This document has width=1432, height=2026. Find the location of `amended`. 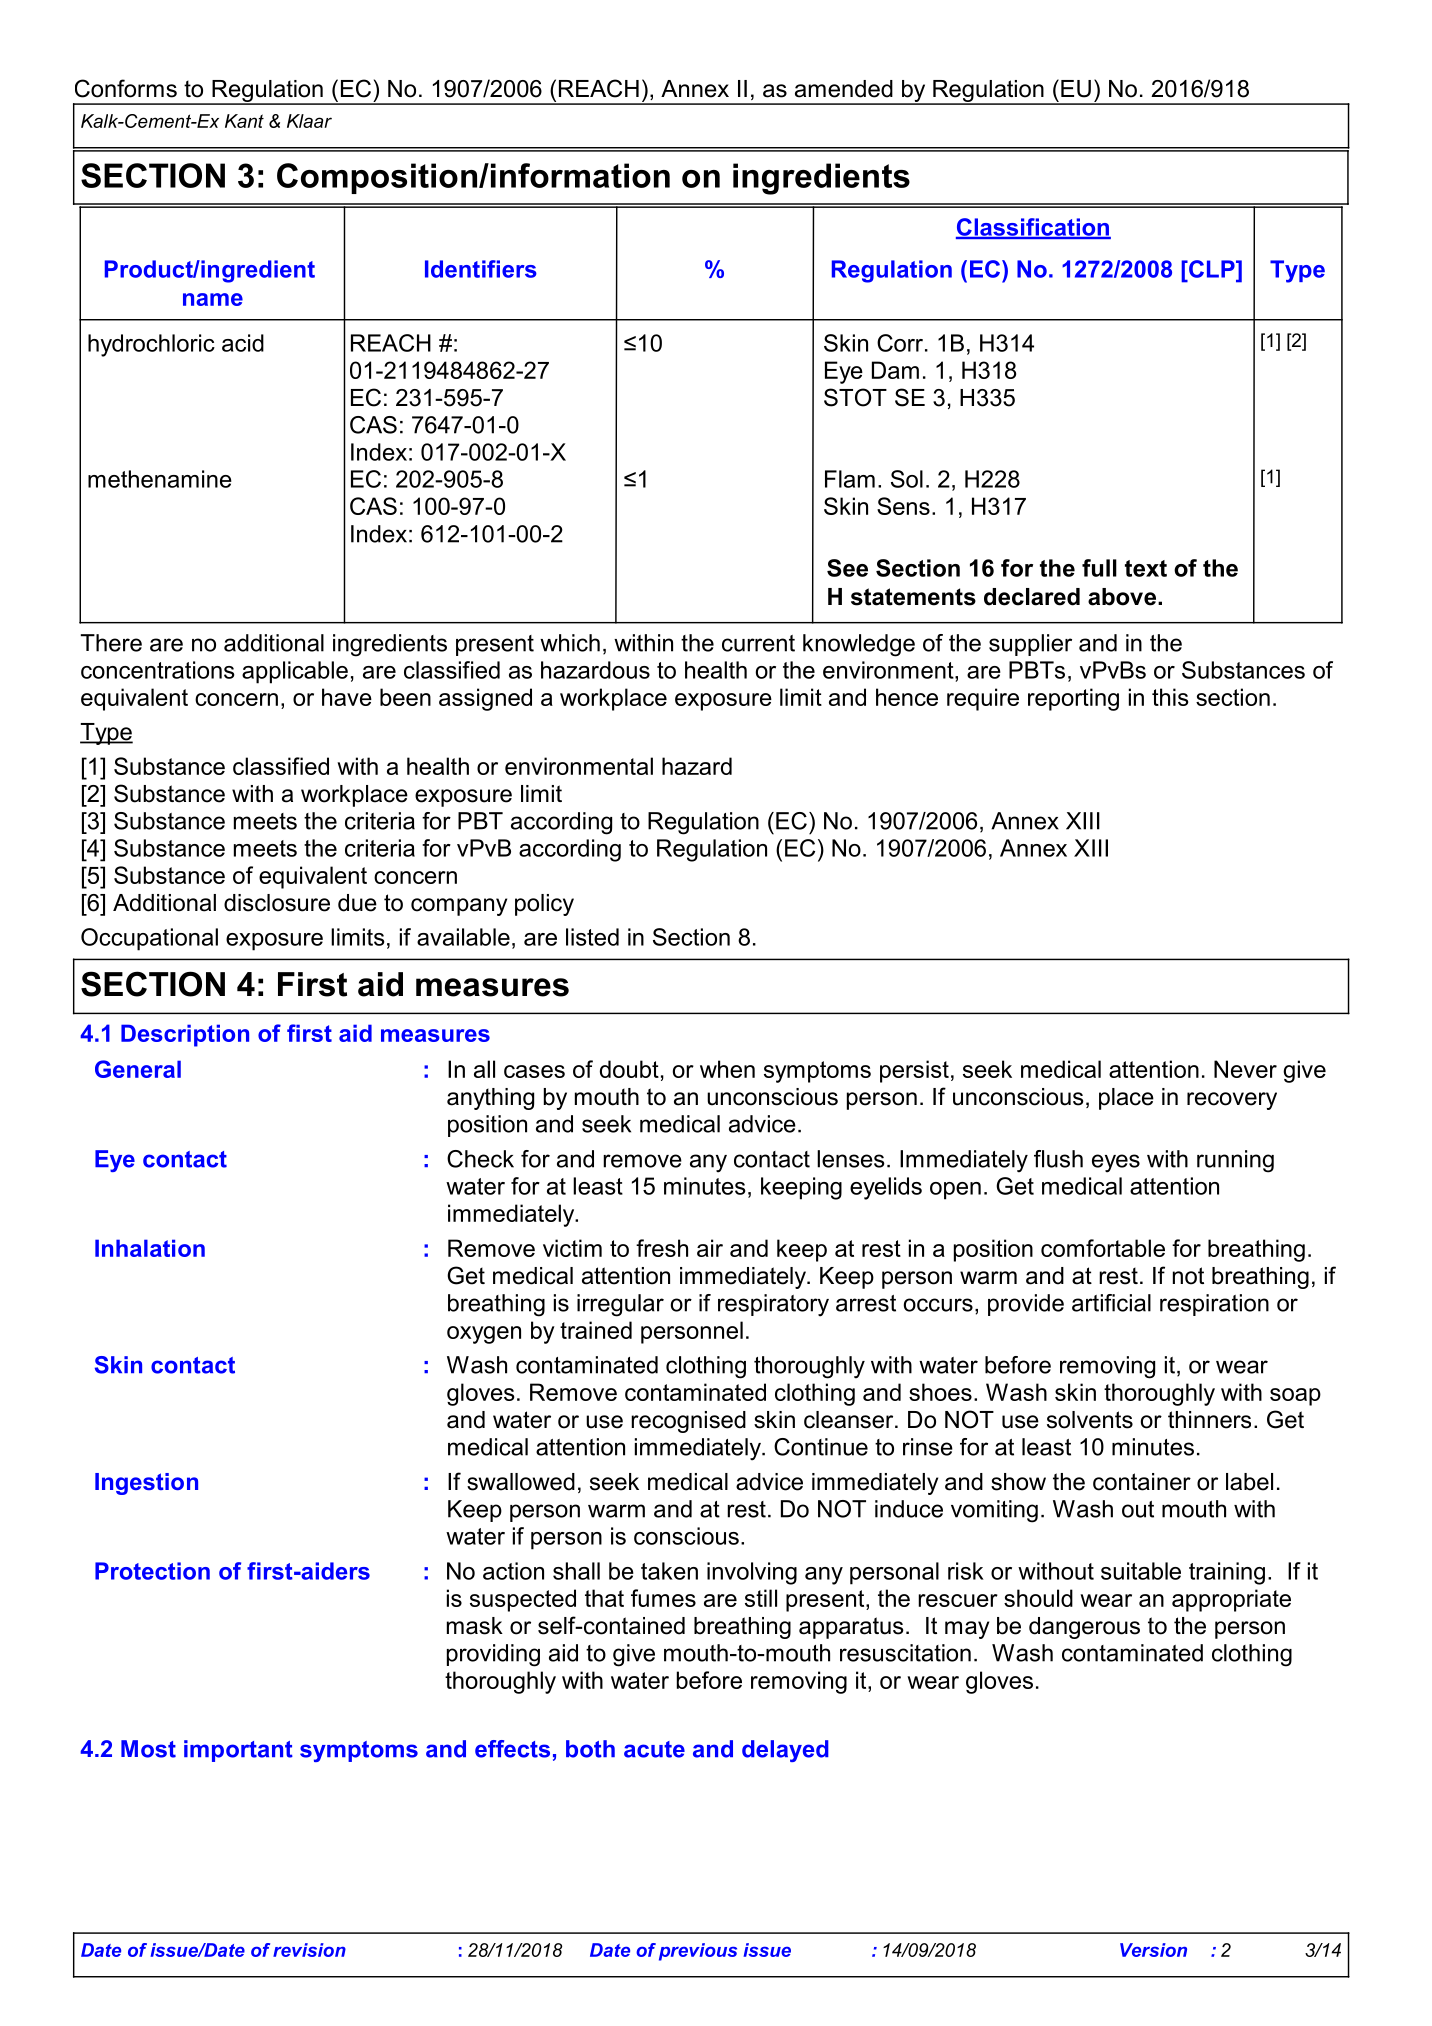

amended is located at coordinates (844, 89).
